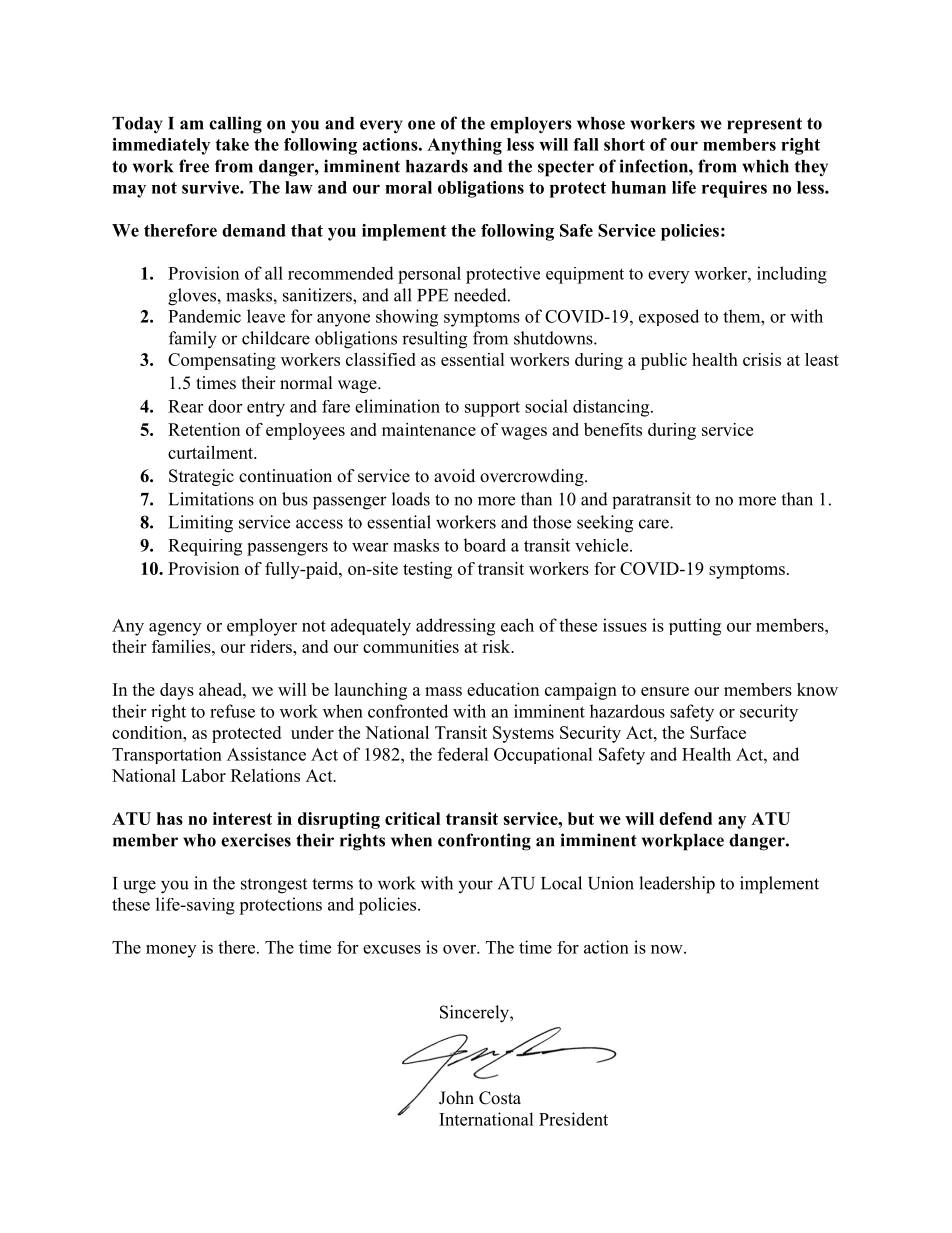  I want to click on money, so click(171, 951).
